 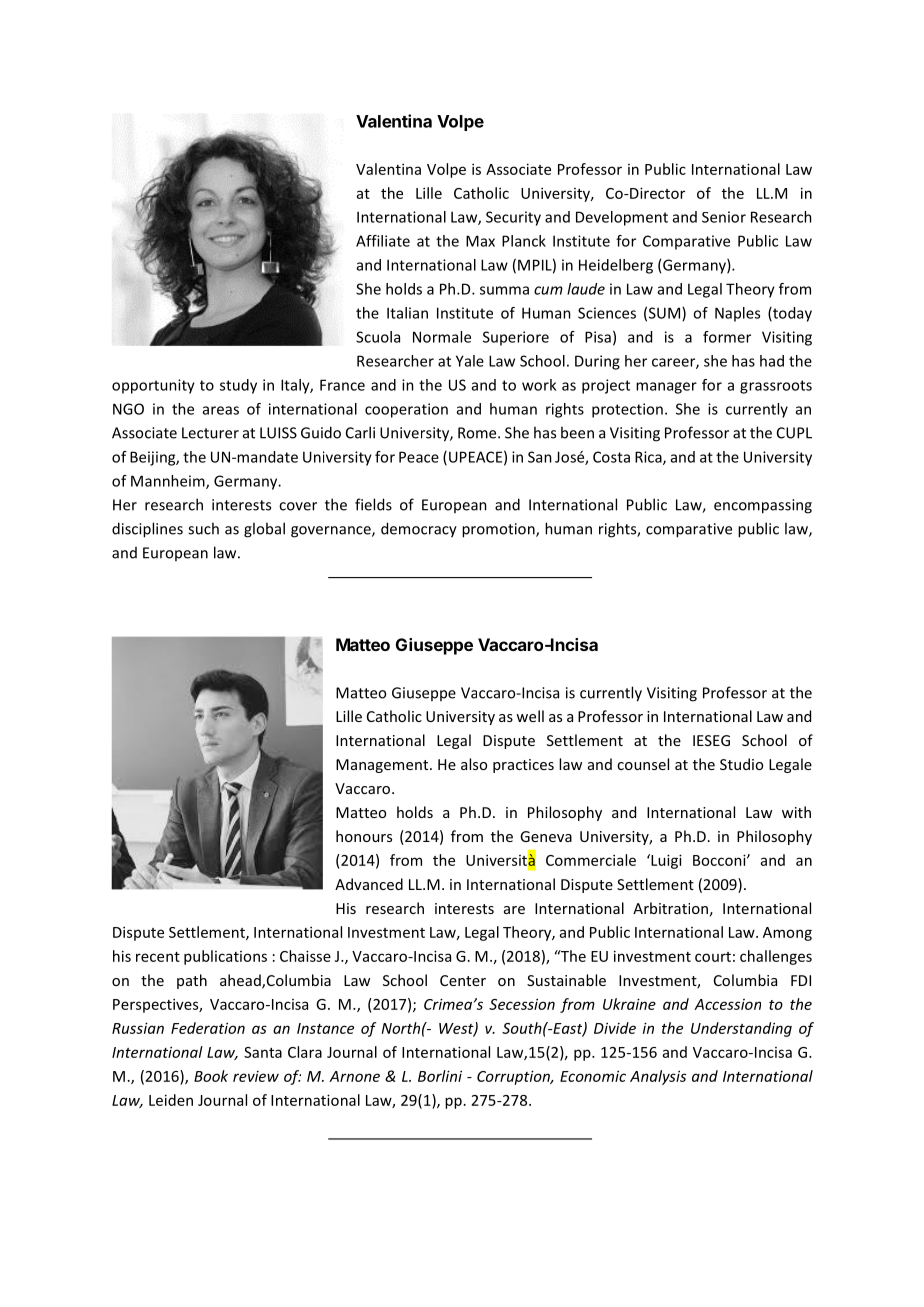 What do you see at coordinates (364, 836) in the page?
I see `honours` at bounding box center [364, 836].
